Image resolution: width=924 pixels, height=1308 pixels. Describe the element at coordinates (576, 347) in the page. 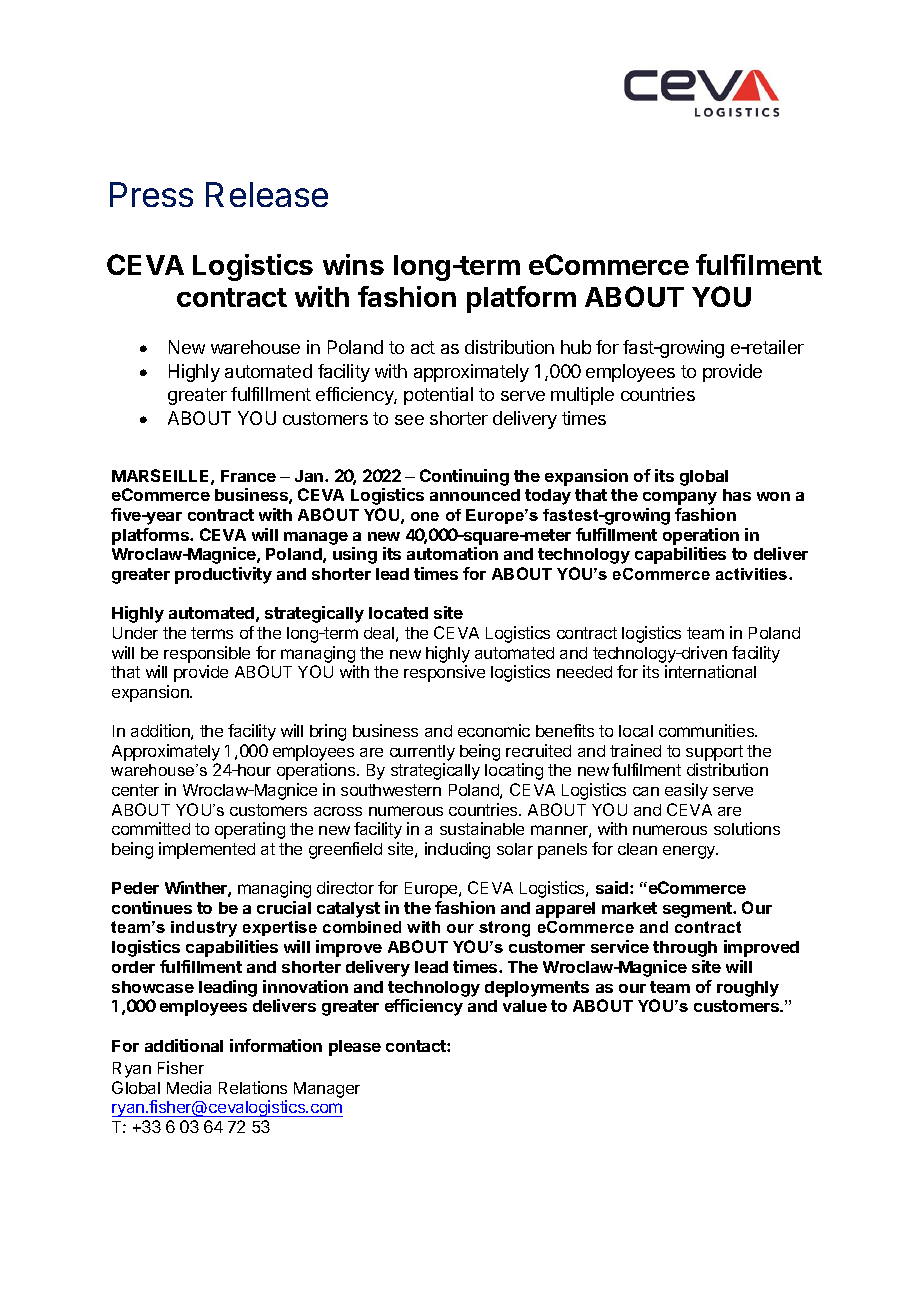

I see `hub` at that location.
